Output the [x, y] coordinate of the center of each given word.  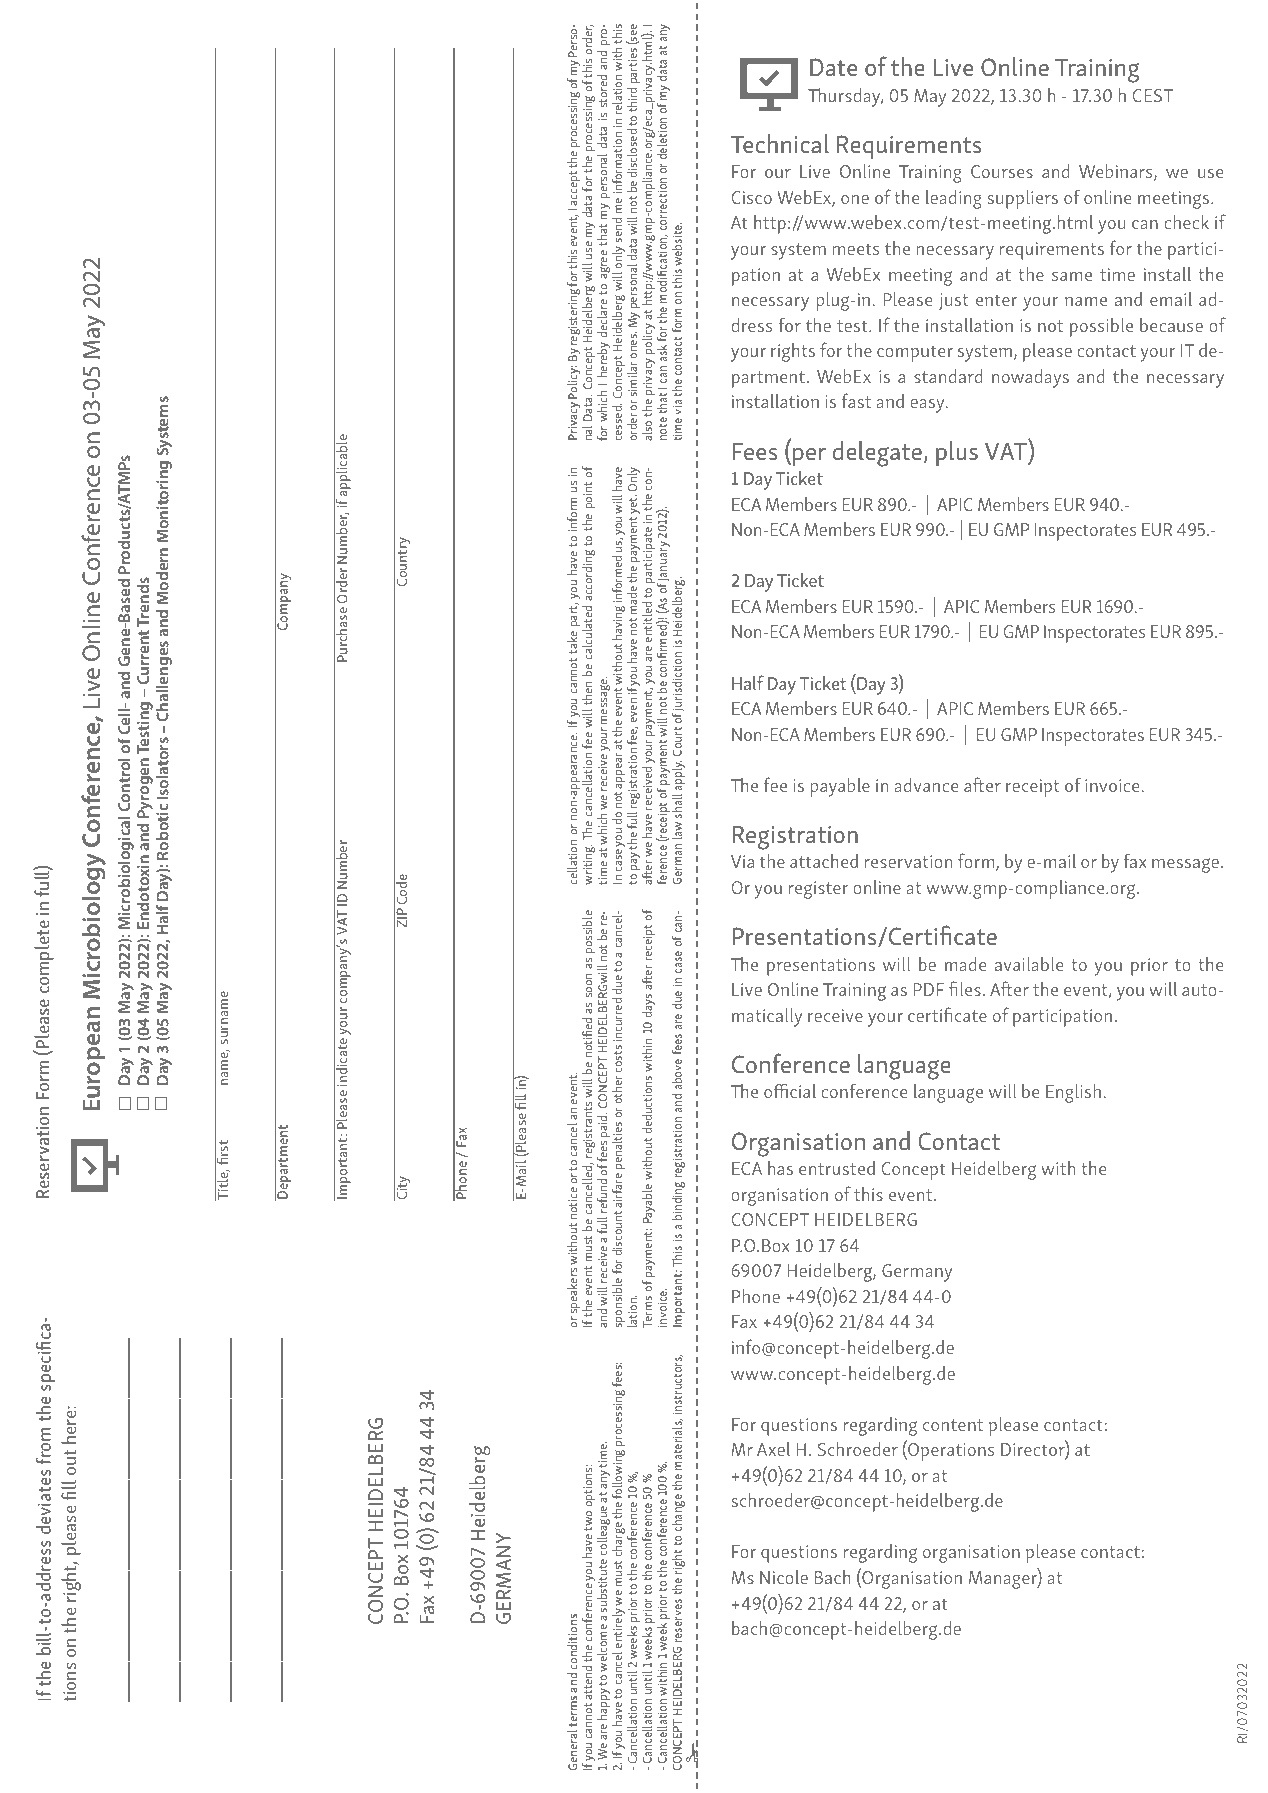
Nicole [784, 1576]
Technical [780, 143]
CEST [1152, 95]
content [953, 1425]
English [1073, 1093]
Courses [1002, 171]
